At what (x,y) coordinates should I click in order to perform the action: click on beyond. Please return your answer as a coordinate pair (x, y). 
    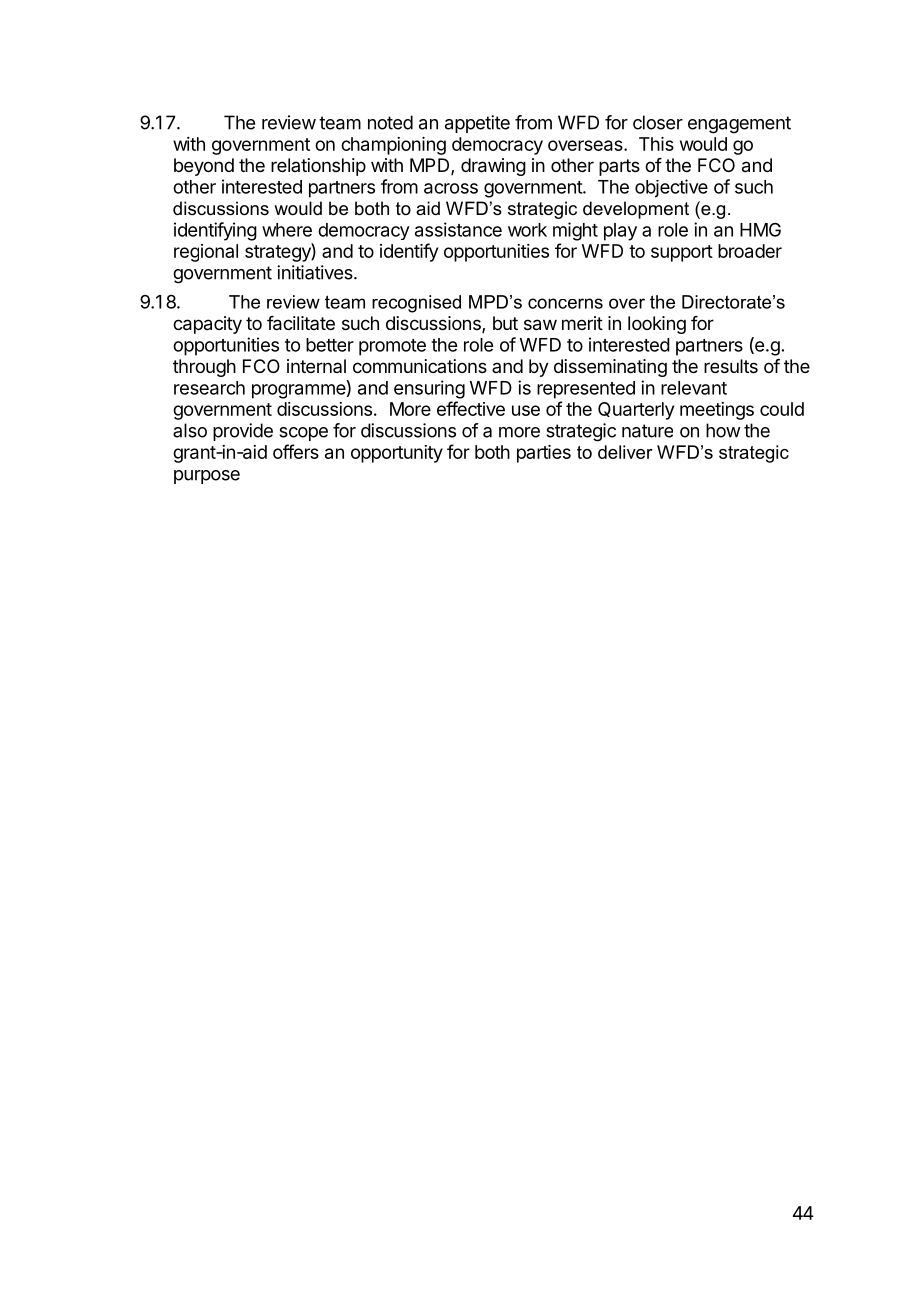
    Looking at the image, I should click on (204, 167).
